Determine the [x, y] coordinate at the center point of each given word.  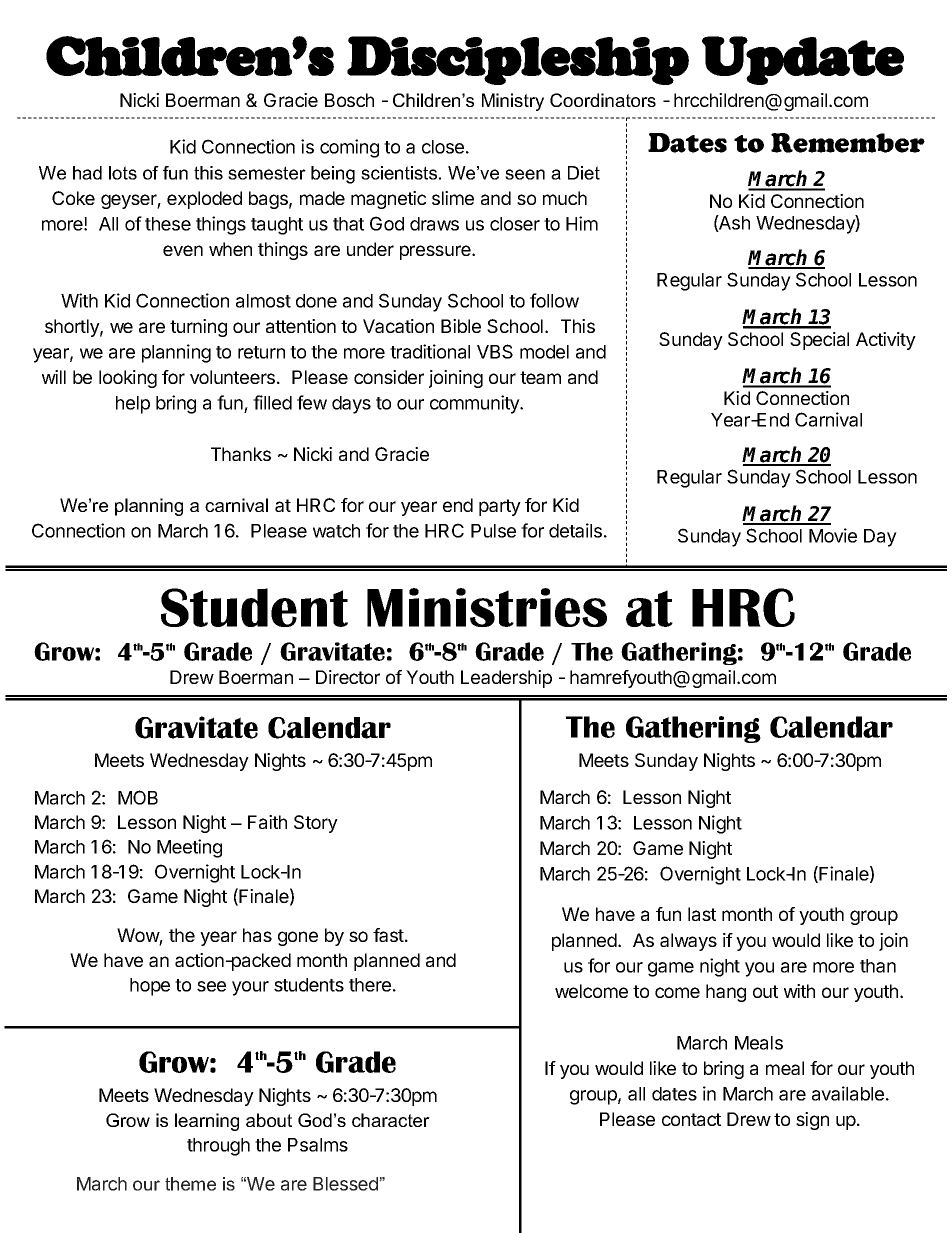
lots [123, 173]
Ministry [513, 102]
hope [150, 987]
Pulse [493, 531]
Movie [833, 535]
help [133, 405]
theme [190, 1184]
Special [819, 341]
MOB [138, 797]
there [370, 985]
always [688, 942]
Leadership [506, 679]
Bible [461, 326]
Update [803, 60]
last [702, 914]
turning [198, 328]
